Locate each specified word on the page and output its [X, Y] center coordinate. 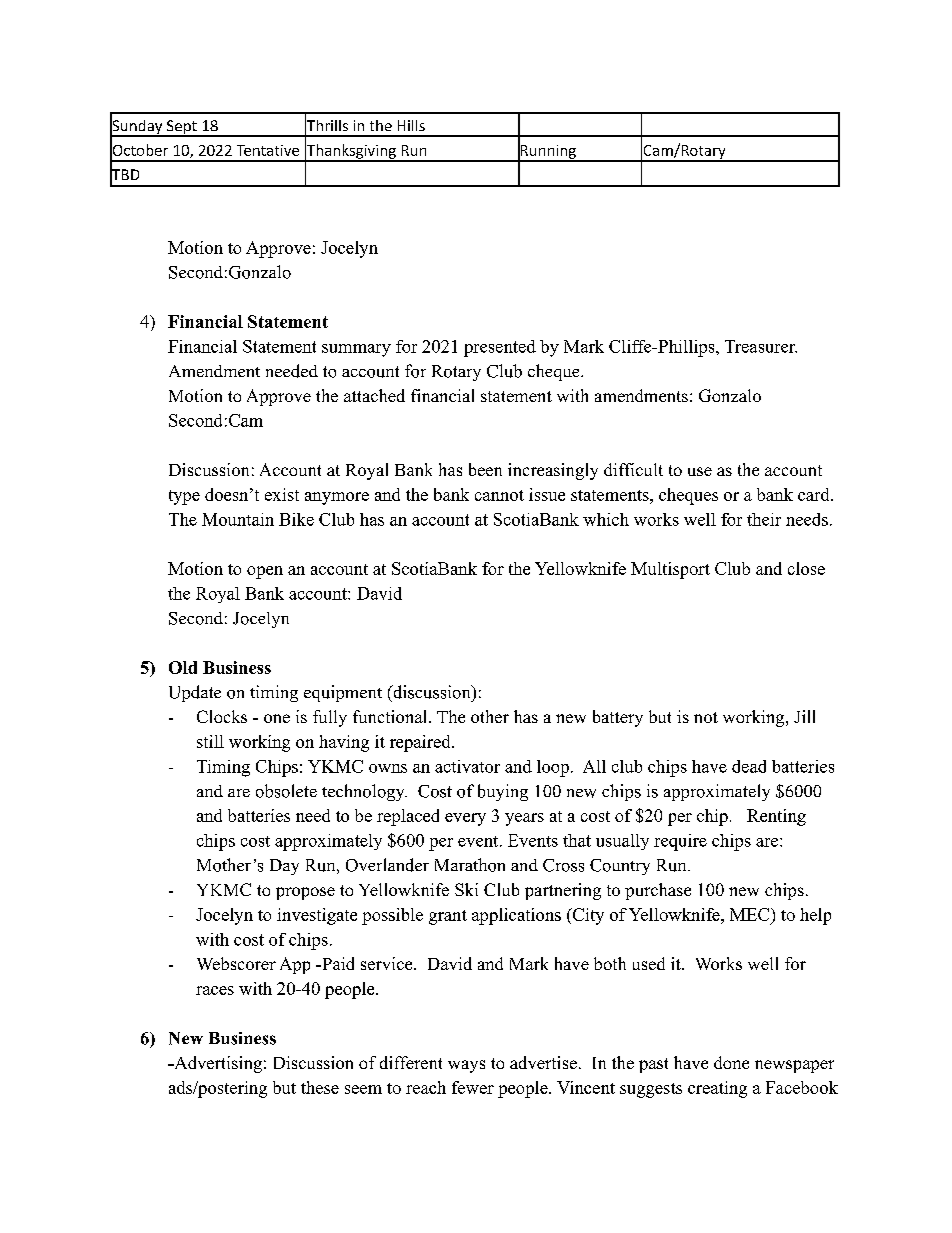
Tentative [268, 150]
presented [500, 348]
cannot [499, 495]
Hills [411, 125]
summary [356, 350]
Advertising [217, 1064]
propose [305, 893]
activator [467, 766]
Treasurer [761, 346]
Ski [466, 889]
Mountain [238, 519]
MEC [751, 914]
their [764, 519]
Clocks [222, 716]
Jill [804, 716]
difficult [633, 469]
